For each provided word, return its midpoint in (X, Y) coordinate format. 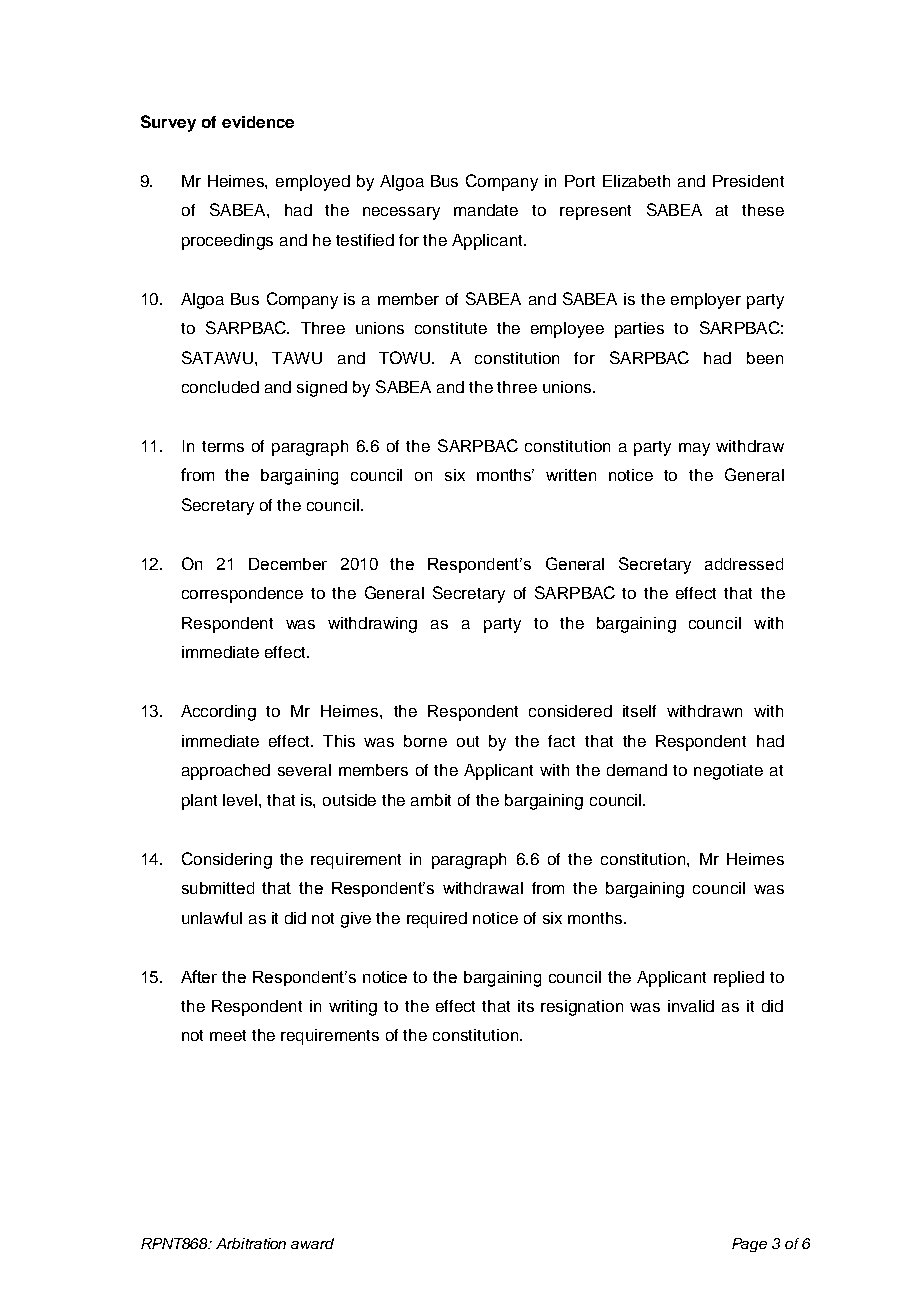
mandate (486, 210)
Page (749, 1245)
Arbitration (251, 1243)
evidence (258, 122)
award (312, 1243)
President (748, 181)
